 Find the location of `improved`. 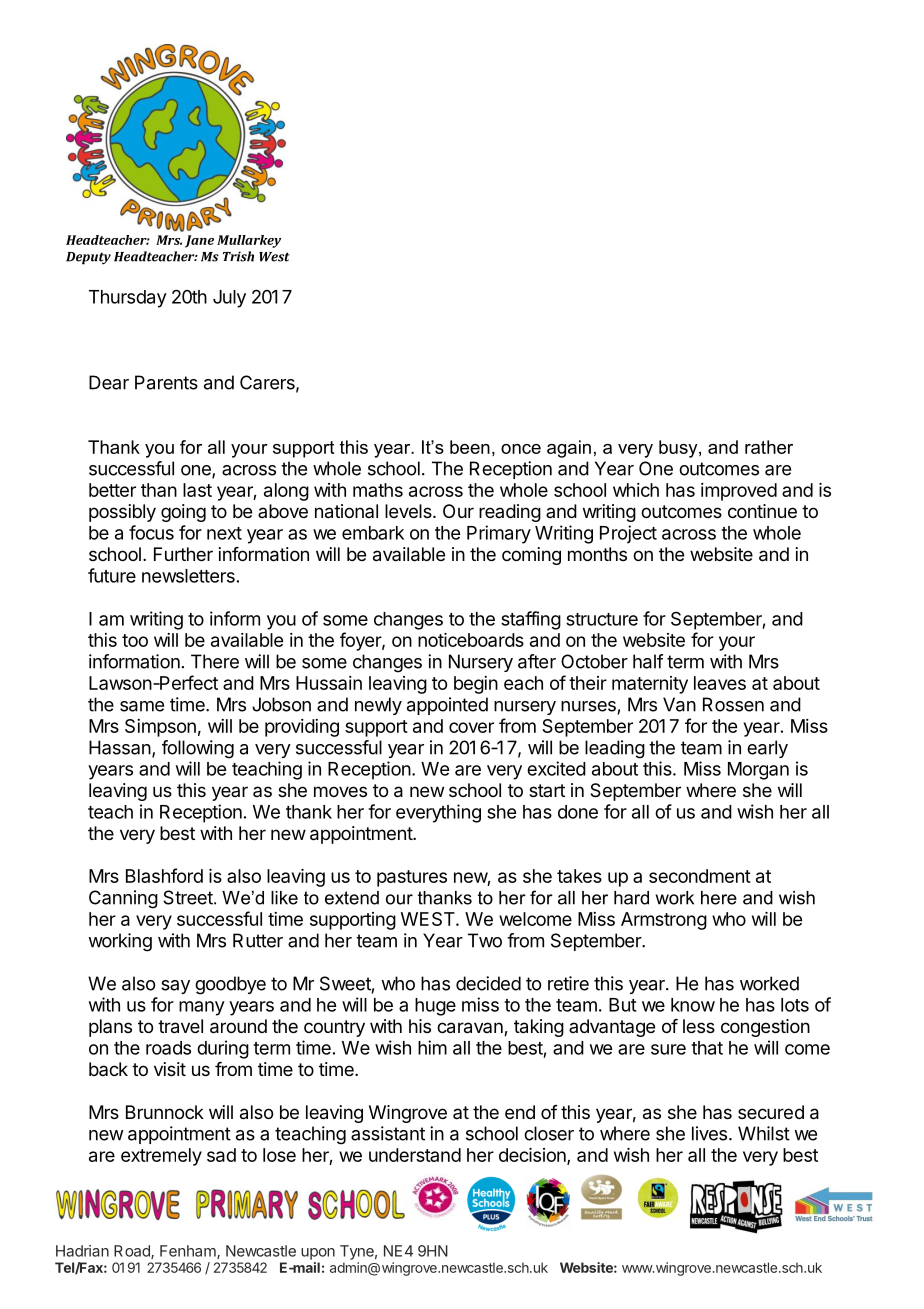

improved is located at coordinates (739, 492).
